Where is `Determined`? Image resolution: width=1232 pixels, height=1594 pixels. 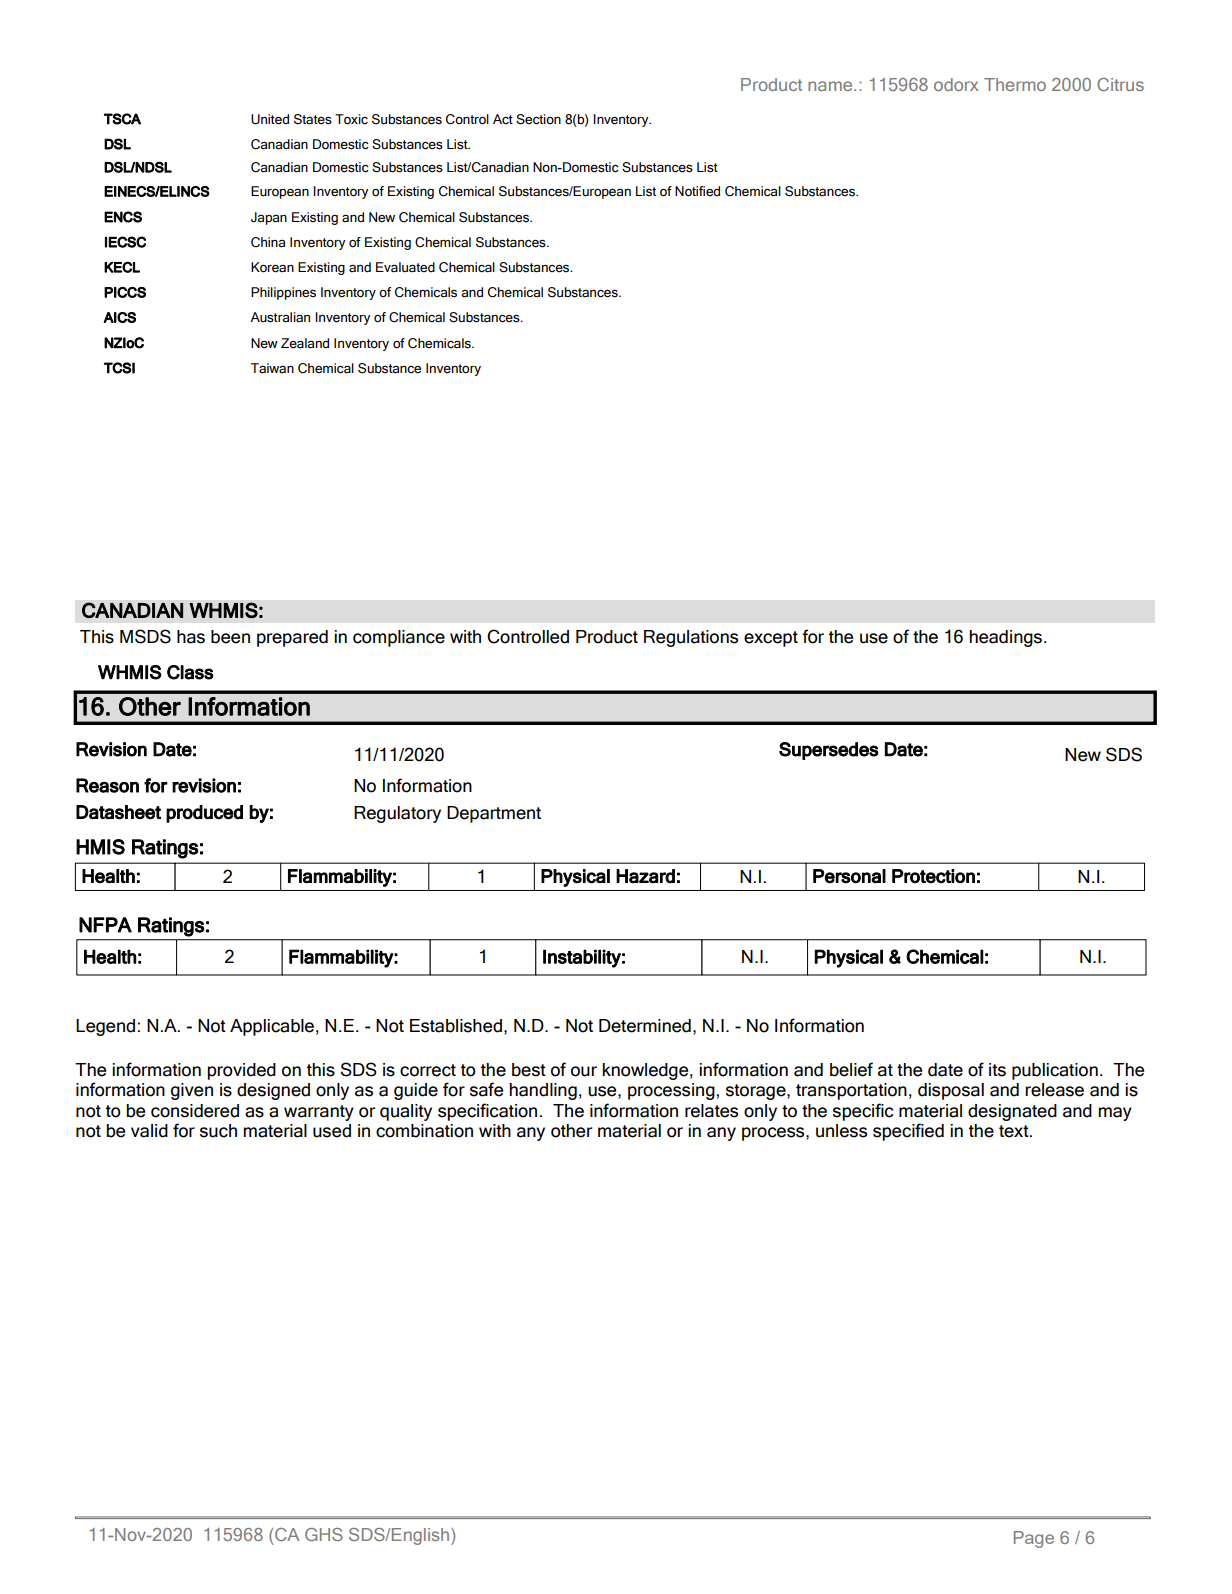 Determined is located at coordinates (645, 1026).
